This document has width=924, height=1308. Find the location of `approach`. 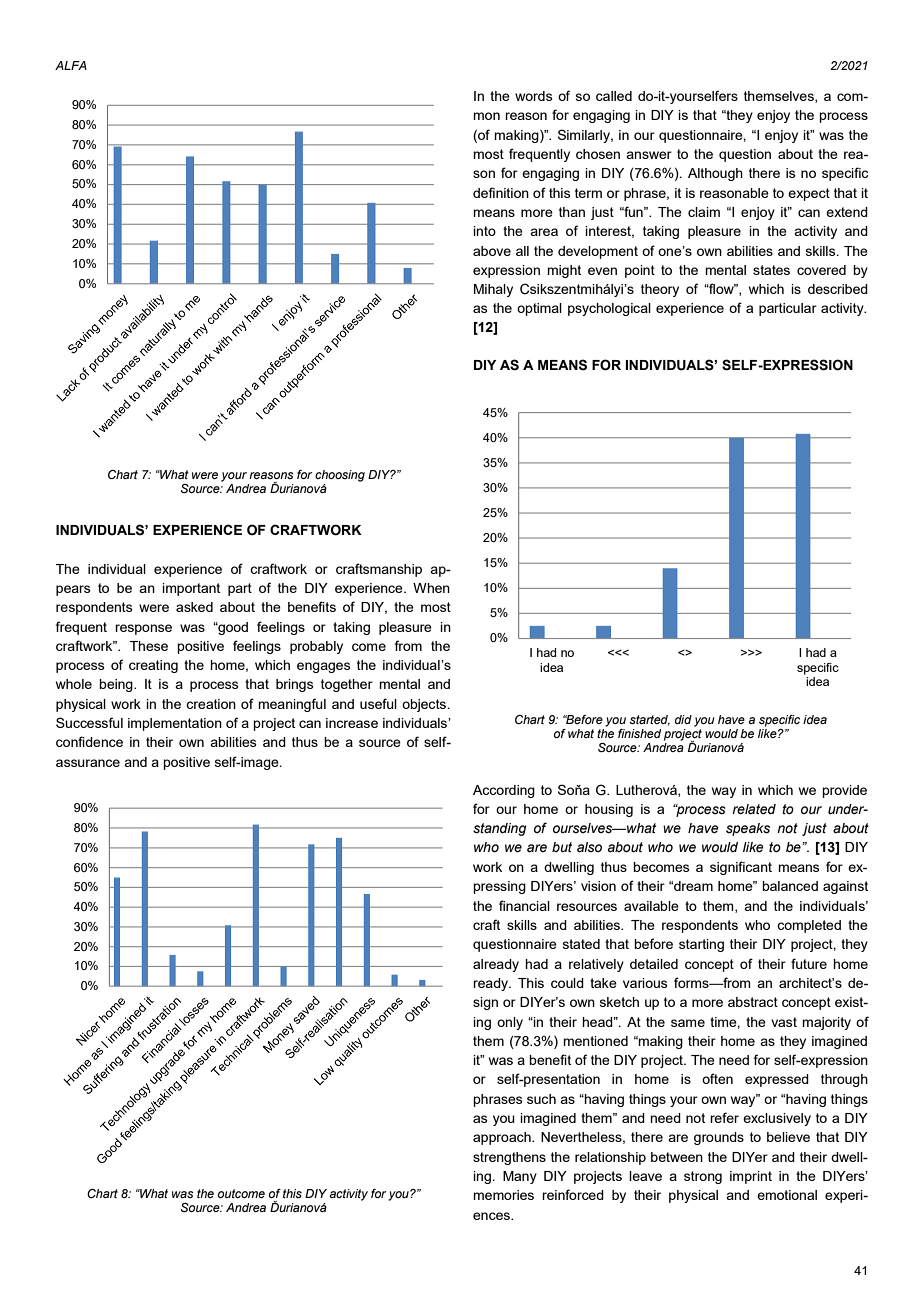

approach is located at coordinates (503, 1138).
